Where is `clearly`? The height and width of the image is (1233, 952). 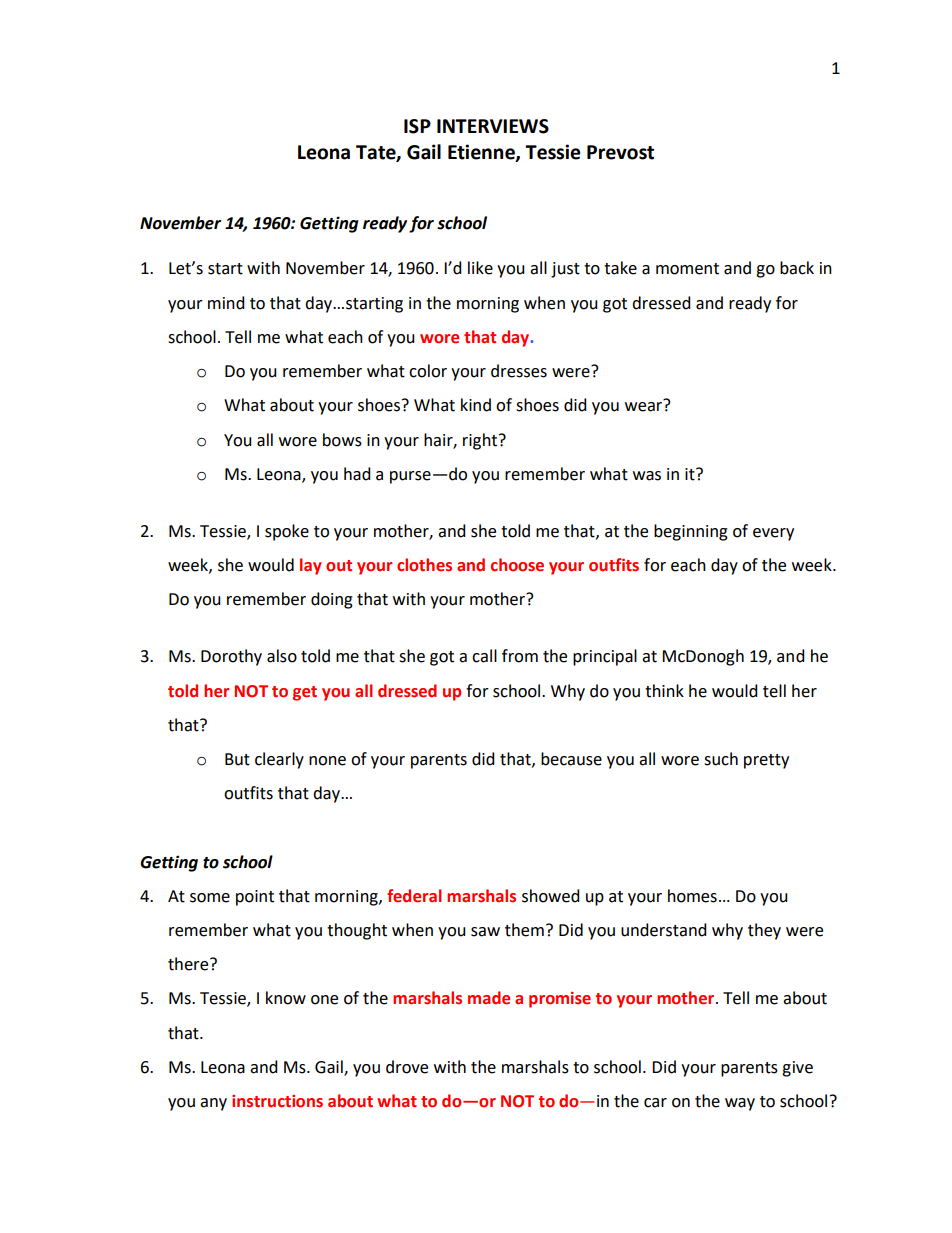 clearly is located at coordinates (279, 760).
